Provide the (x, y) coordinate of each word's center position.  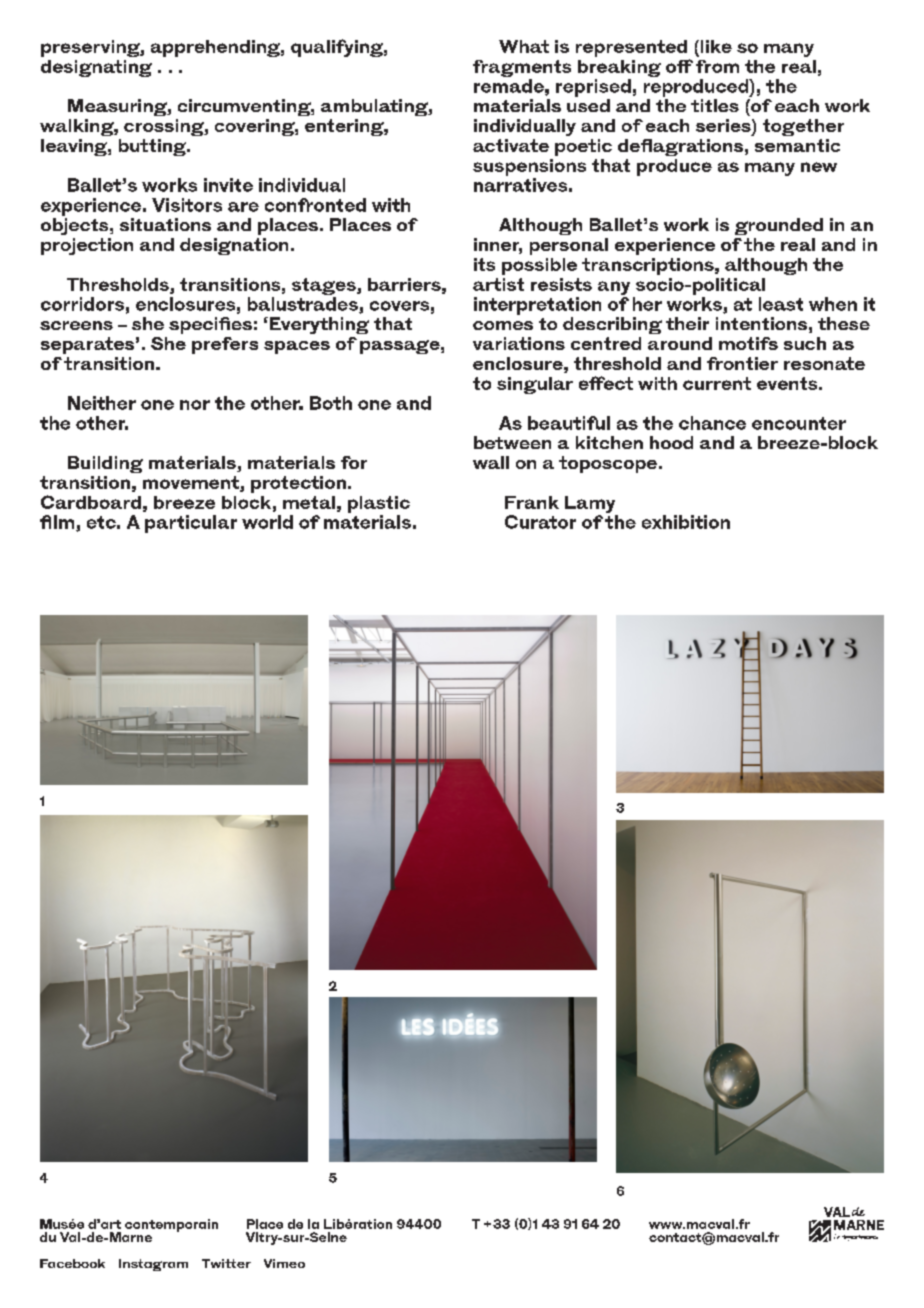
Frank (532, 502)
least (781, 304)
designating (96, 68)
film (58, 523)
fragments (522, 68)
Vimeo (284, 1263)
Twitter (226, 1263)
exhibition (686, 522)
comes (503, 325)
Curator (540, 522)
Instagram (153, 1265)
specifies (210, 325)
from (717, 66)
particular (191, 524)
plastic (379, 504)
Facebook (72, 1263)
